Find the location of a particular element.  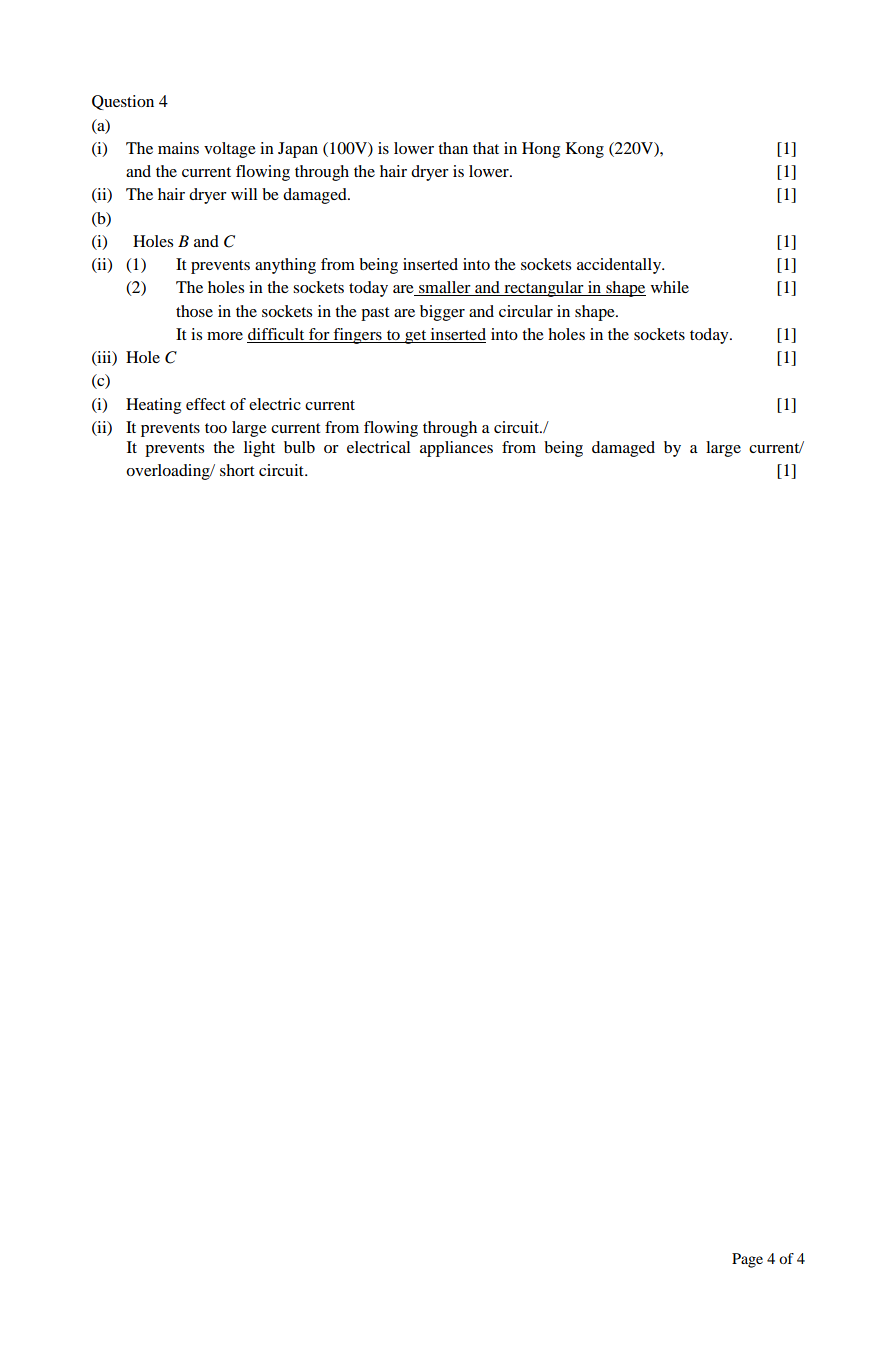

appliances is located at coordinates (456, 449).
